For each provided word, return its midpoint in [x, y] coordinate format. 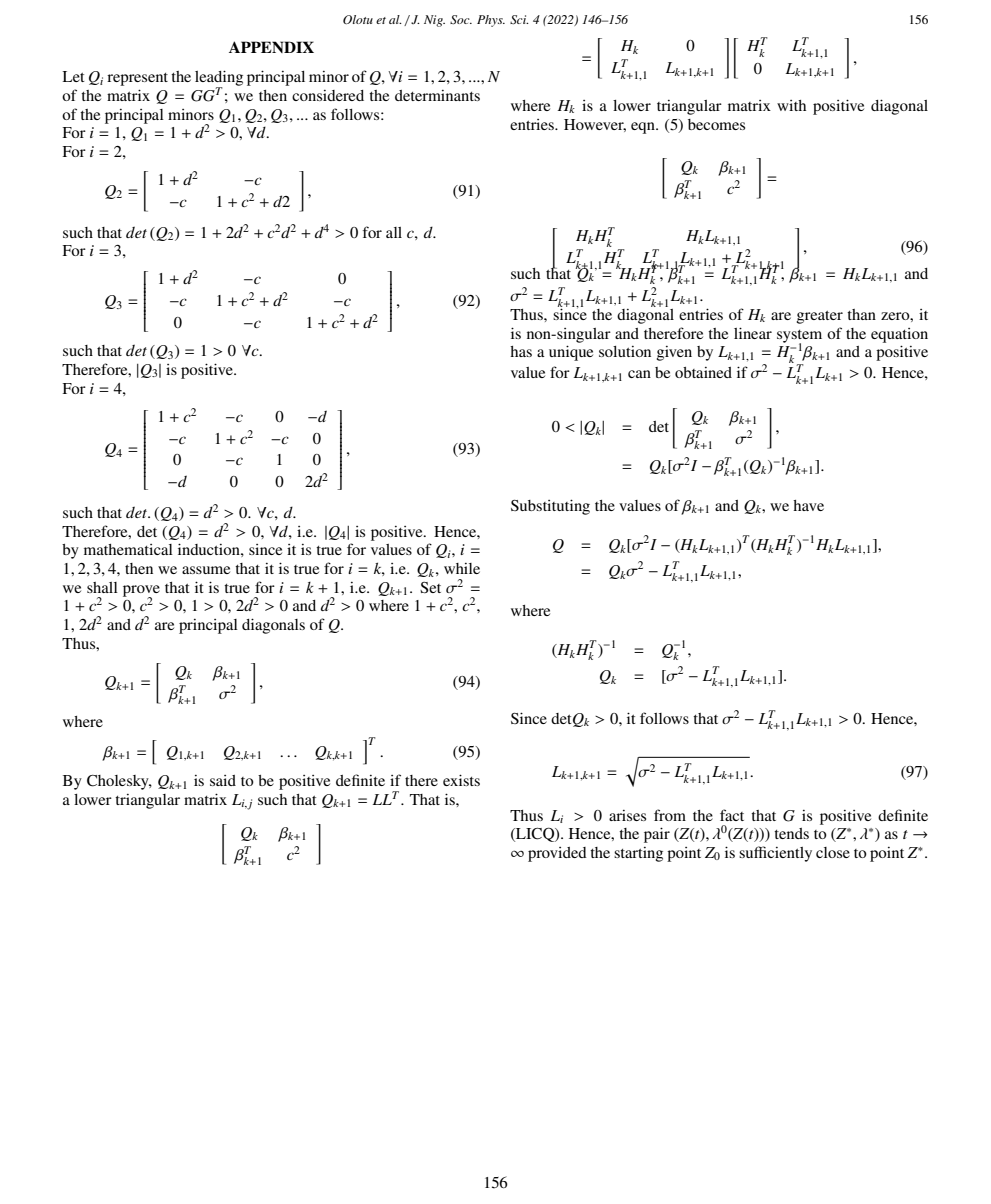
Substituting [550, 507]
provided [557, 854]
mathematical [128, 549]
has [521, 351]
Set [430, 587]
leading [219, 79]
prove [141, 592]
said [223, 780]
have [808, 505]
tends [791, 833]
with [791, 105]
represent [137, 79]
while [462, 568]
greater [820, 317]
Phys [491, 21]
